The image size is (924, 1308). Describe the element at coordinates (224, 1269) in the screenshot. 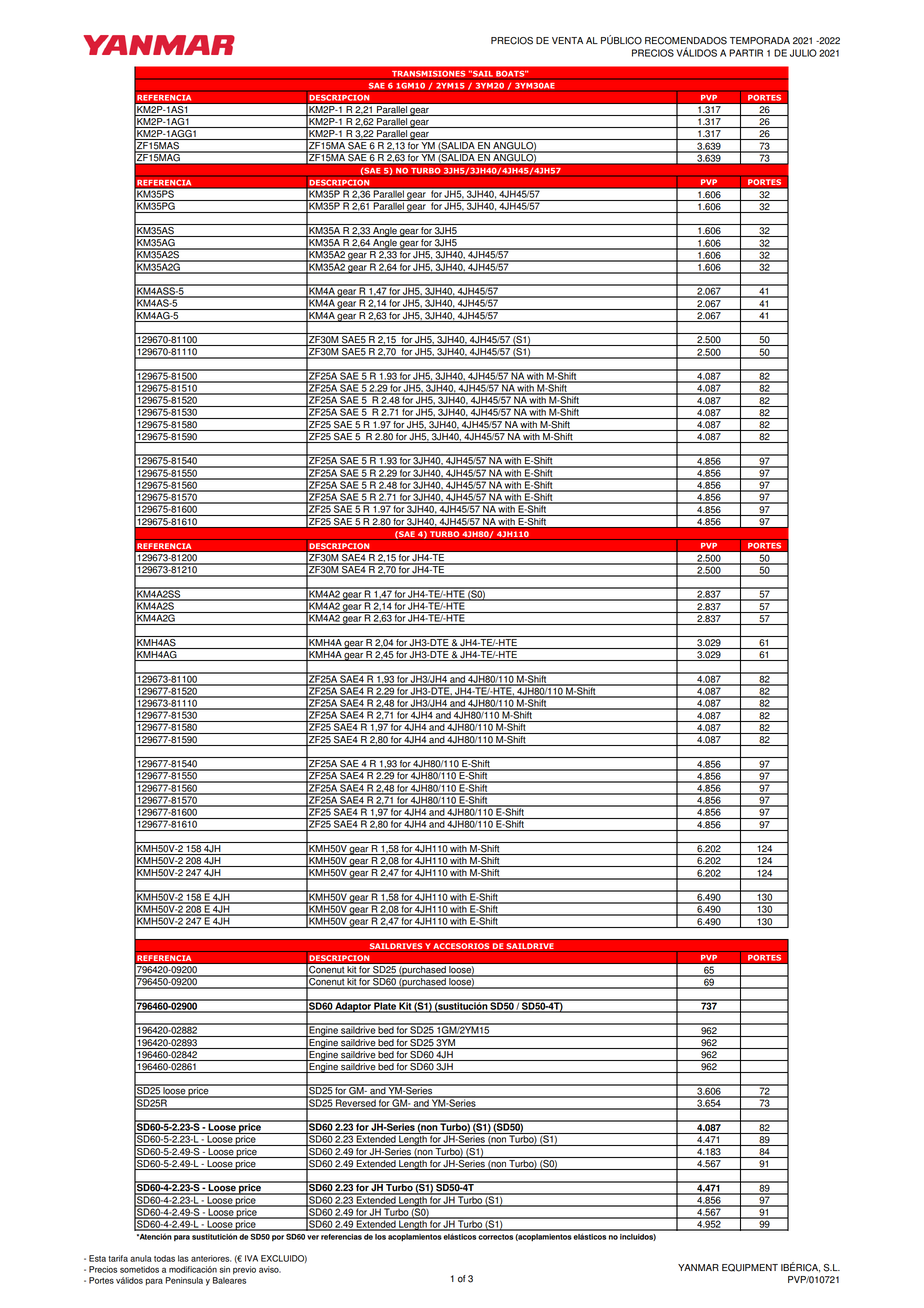

I see `sin` at that location.
